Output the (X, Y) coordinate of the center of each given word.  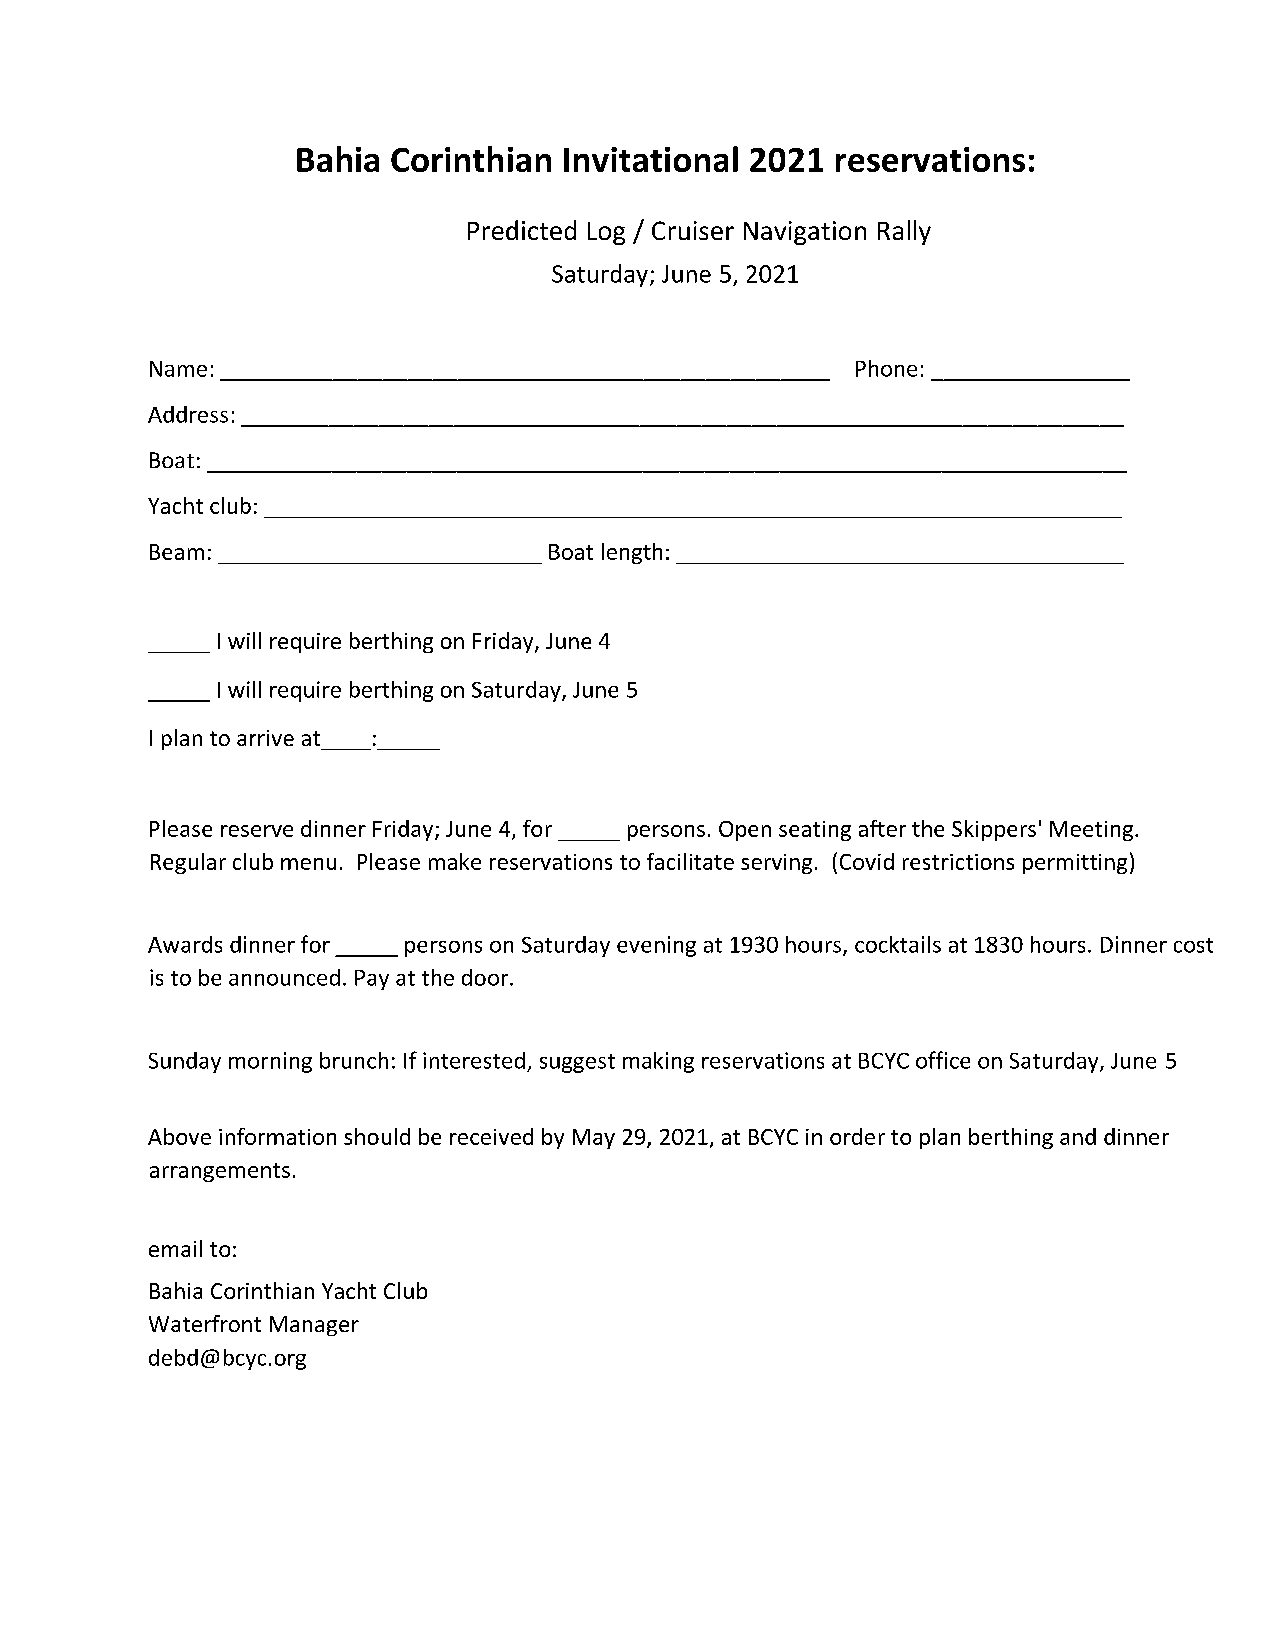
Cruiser (693, 230)
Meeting (1091, 831)
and (1078, 1136)
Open (745, 831)
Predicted (522, 230)
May (594, 1139)
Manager (314, 1326)
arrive (265, 738)
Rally (904, 232)
